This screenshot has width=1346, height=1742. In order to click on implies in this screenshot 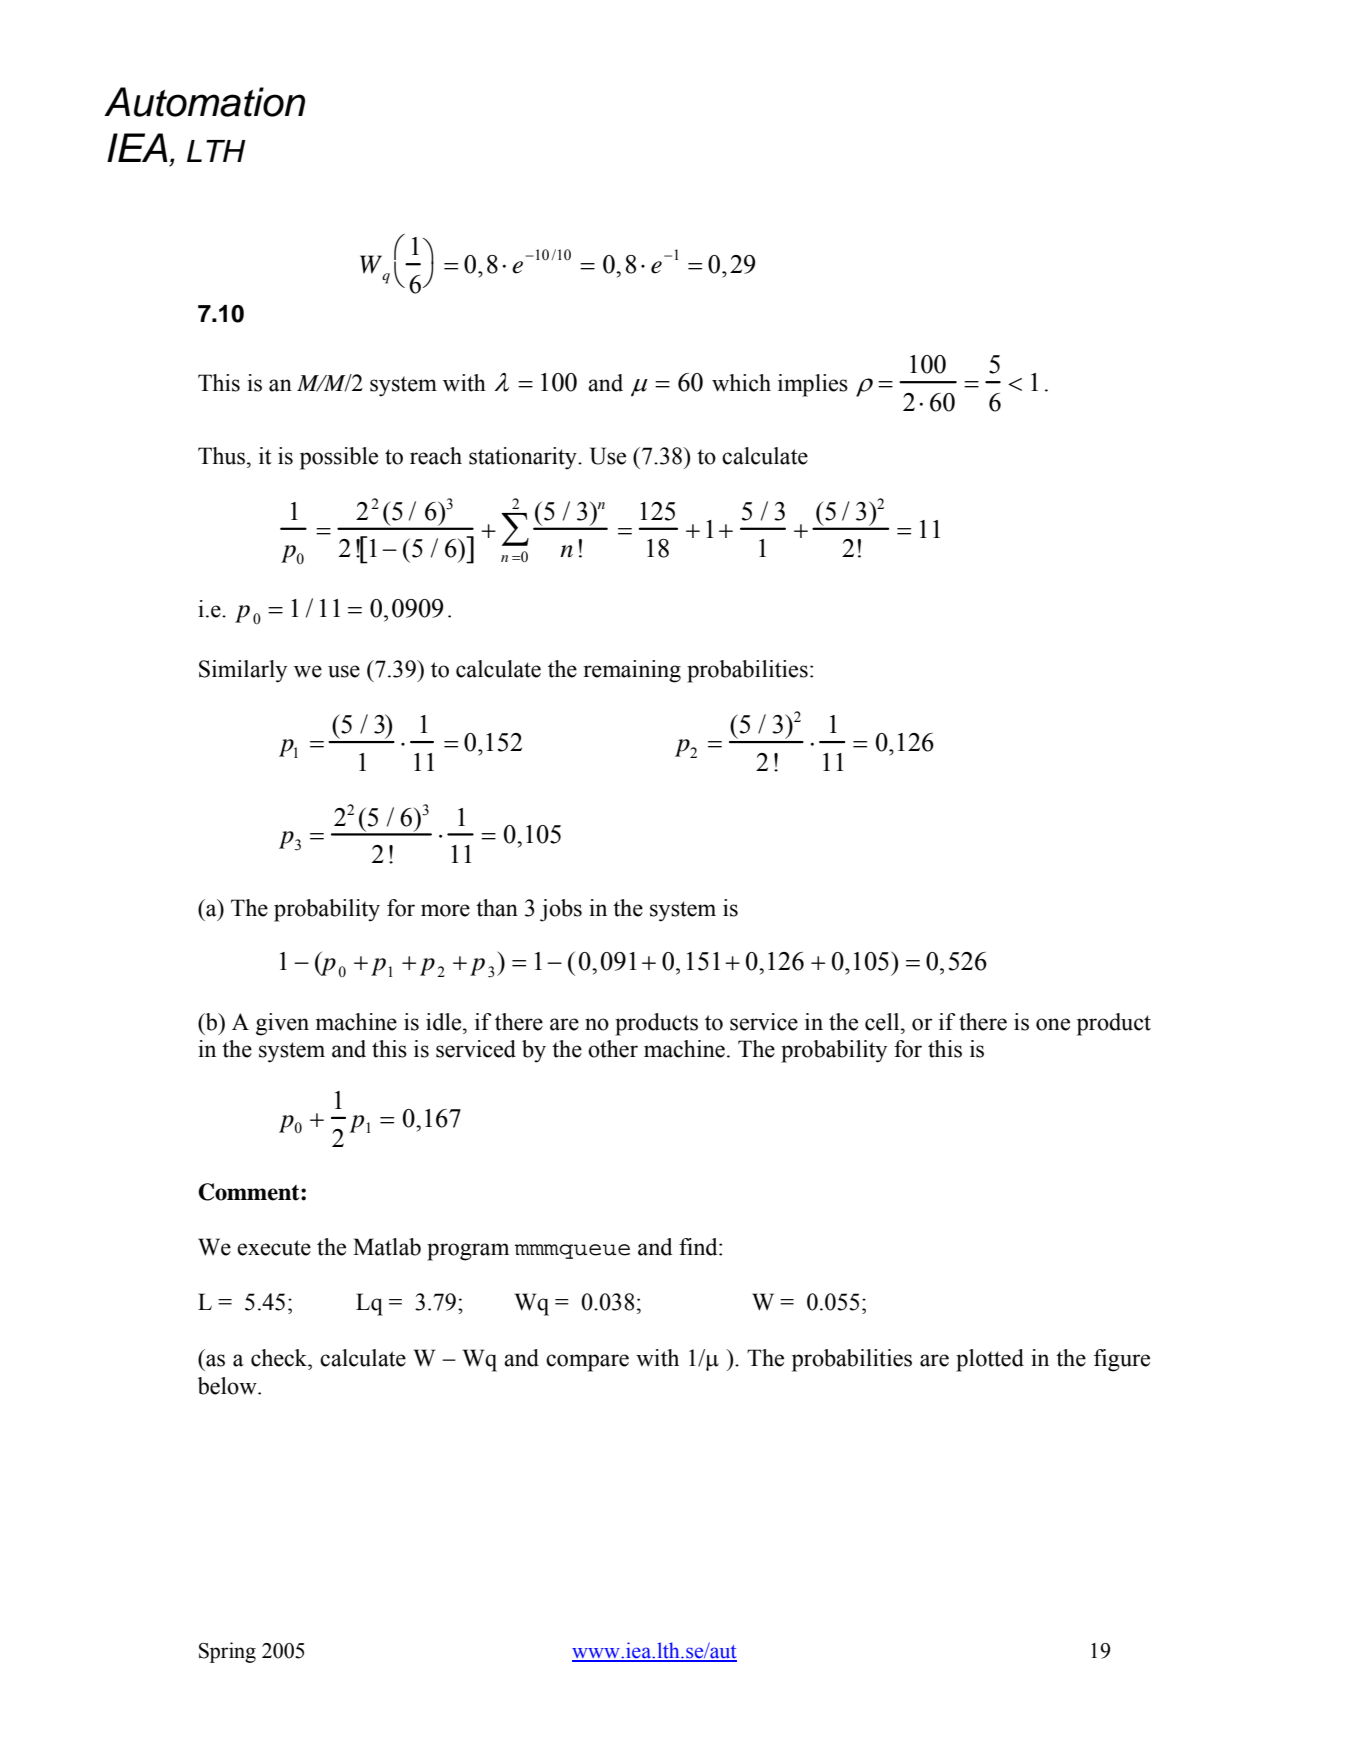, I will do `click(813, 385)`.
